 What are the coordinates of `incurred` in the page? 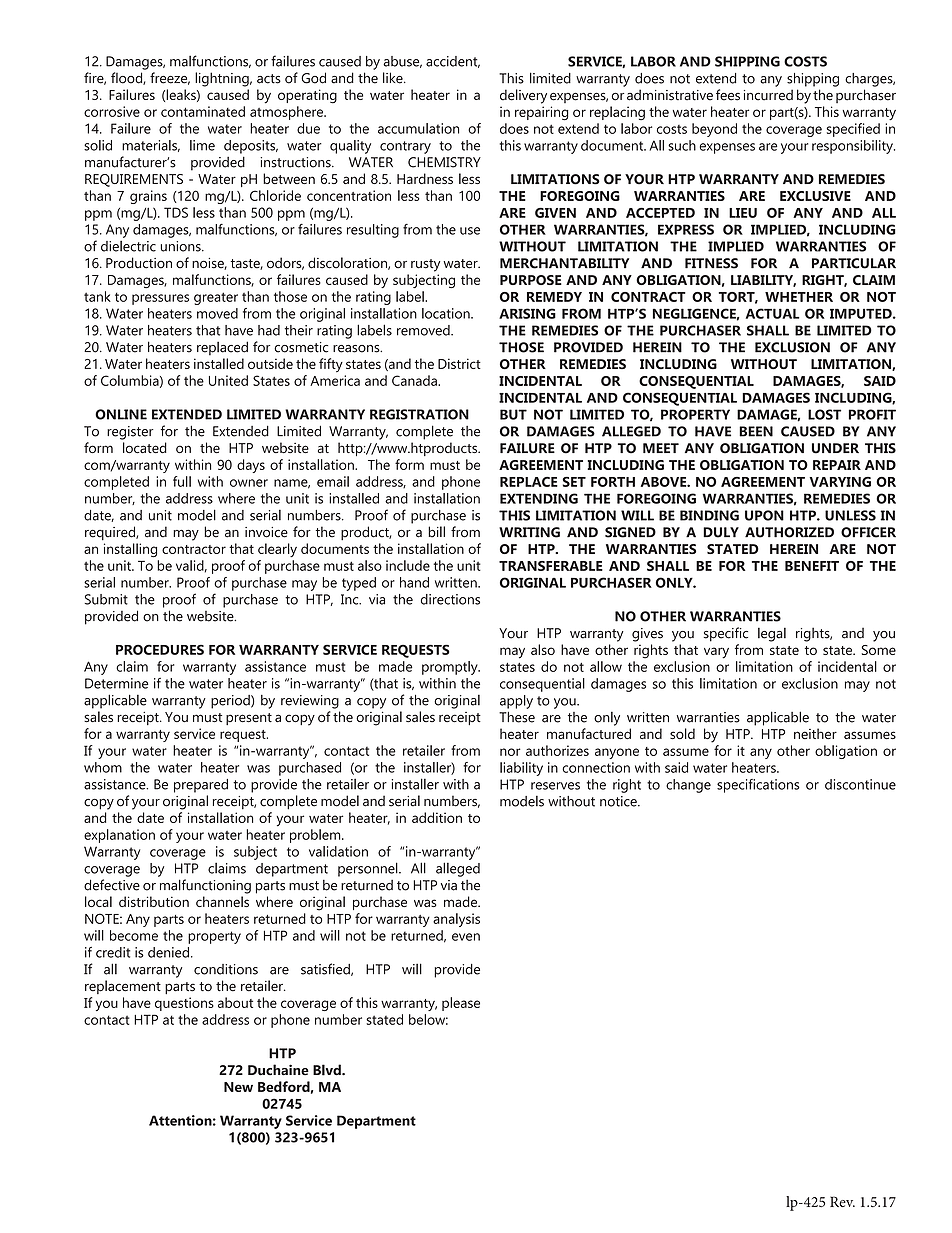 It's located at (768, 95).
